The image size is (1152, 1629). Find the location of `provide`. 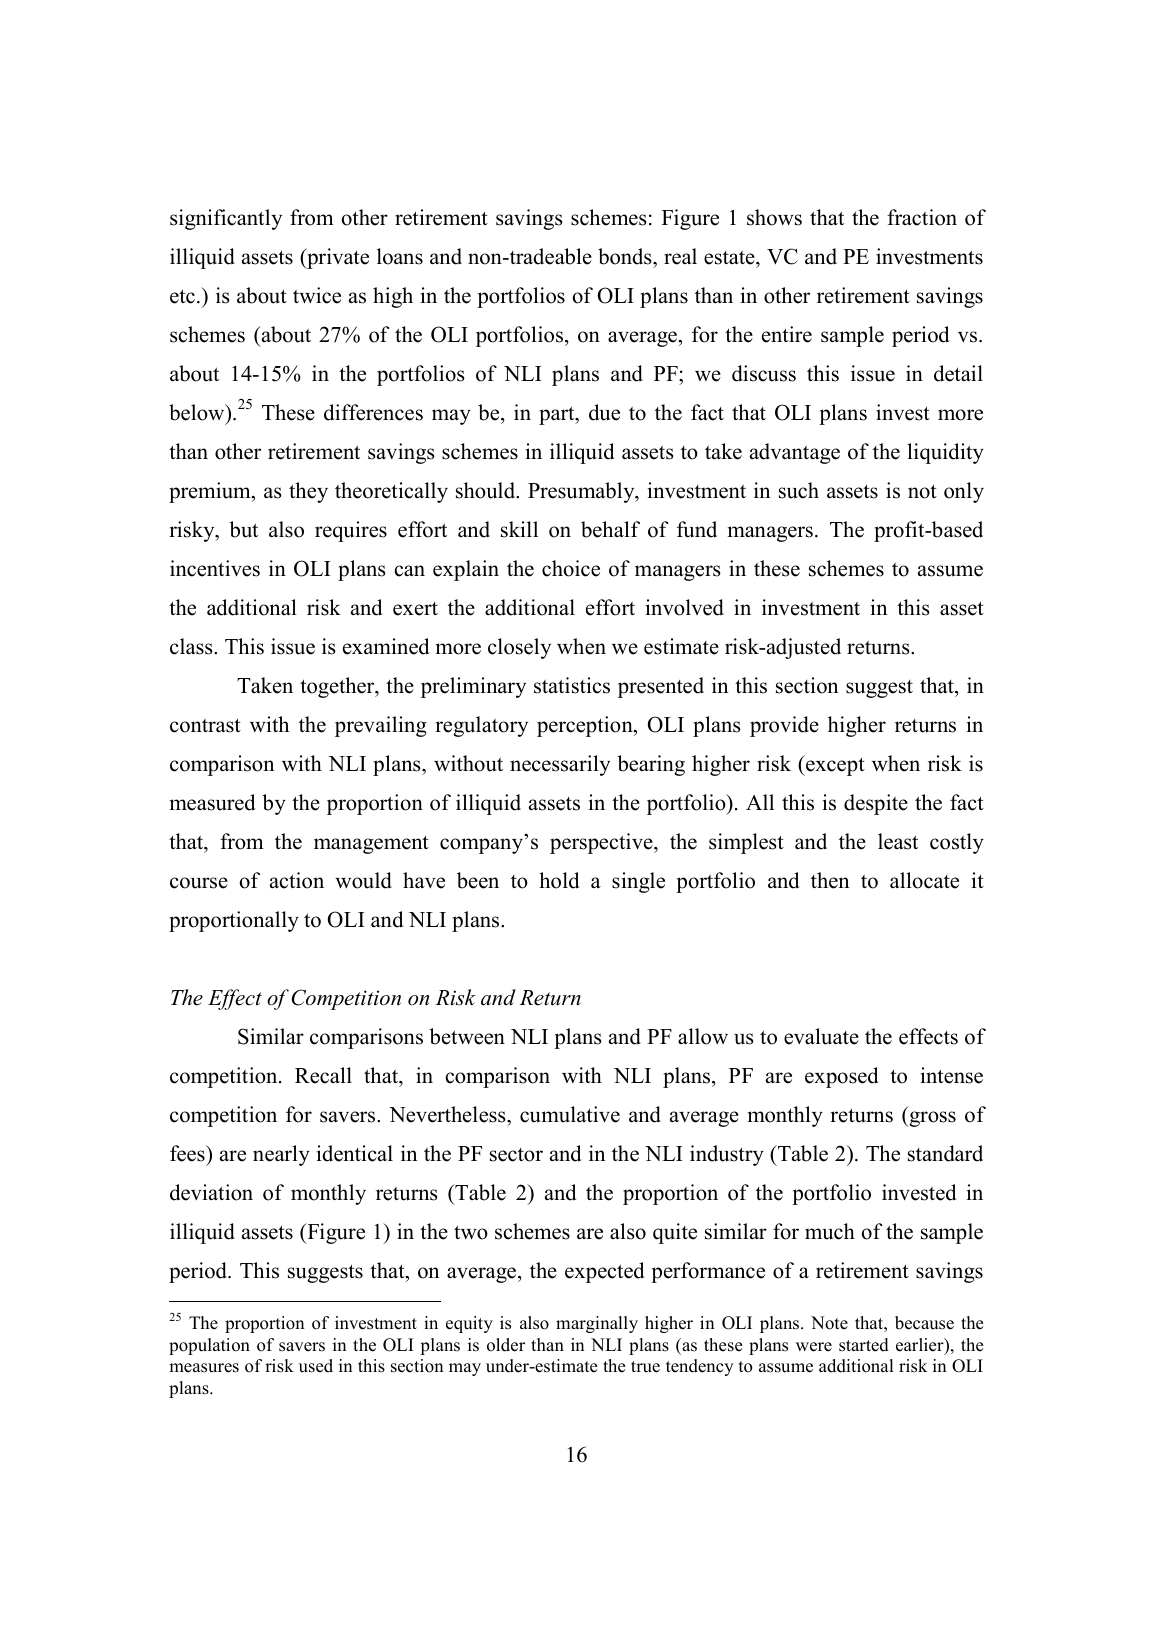

provide is located at coordinates (784, 726).
